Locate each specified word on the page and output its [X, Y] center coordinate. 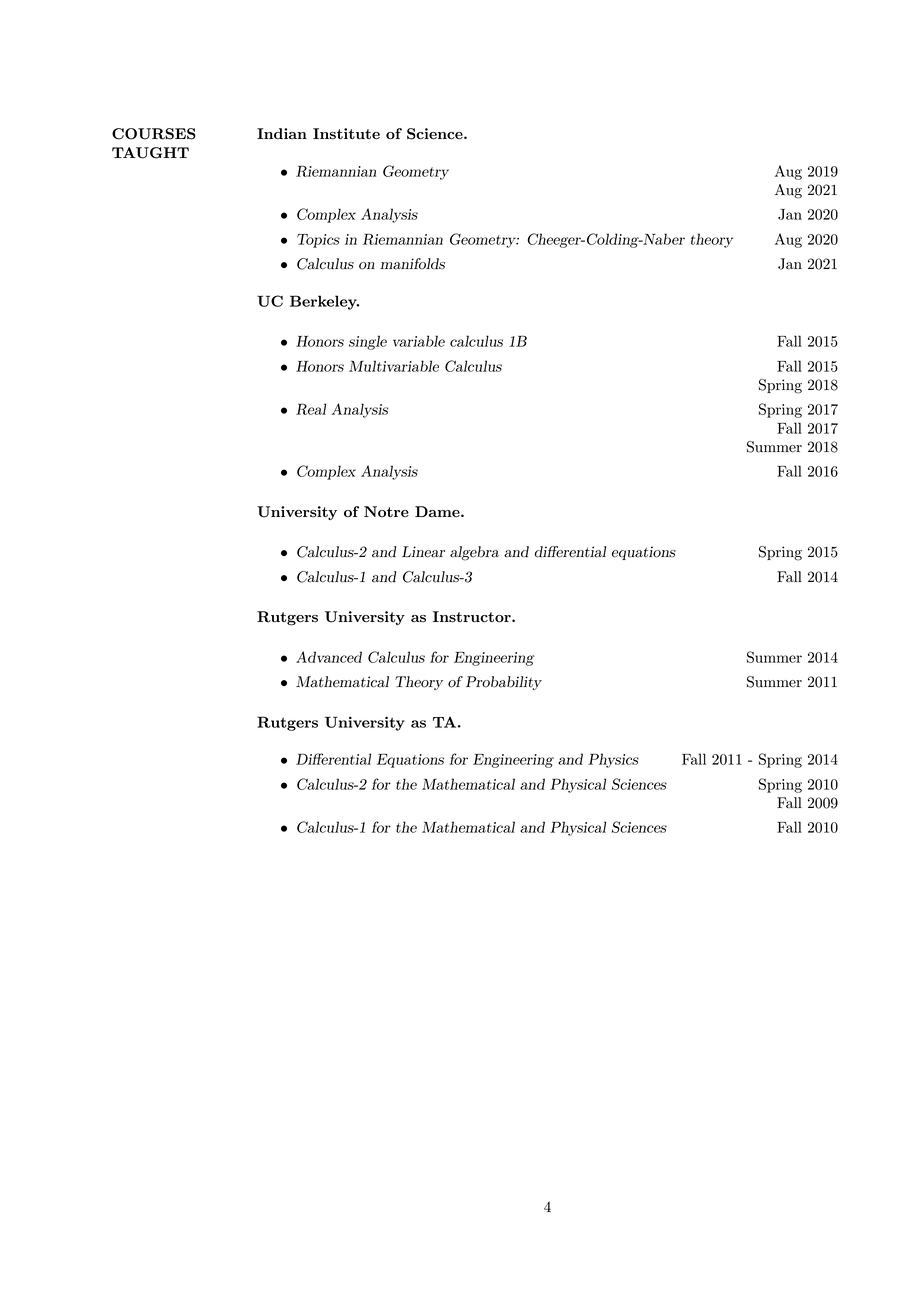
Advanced [329, 657]
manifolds [412, 264]
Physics [613, 760]
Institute [346, 134]
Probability [504, 683]
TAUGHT [150, 153]
